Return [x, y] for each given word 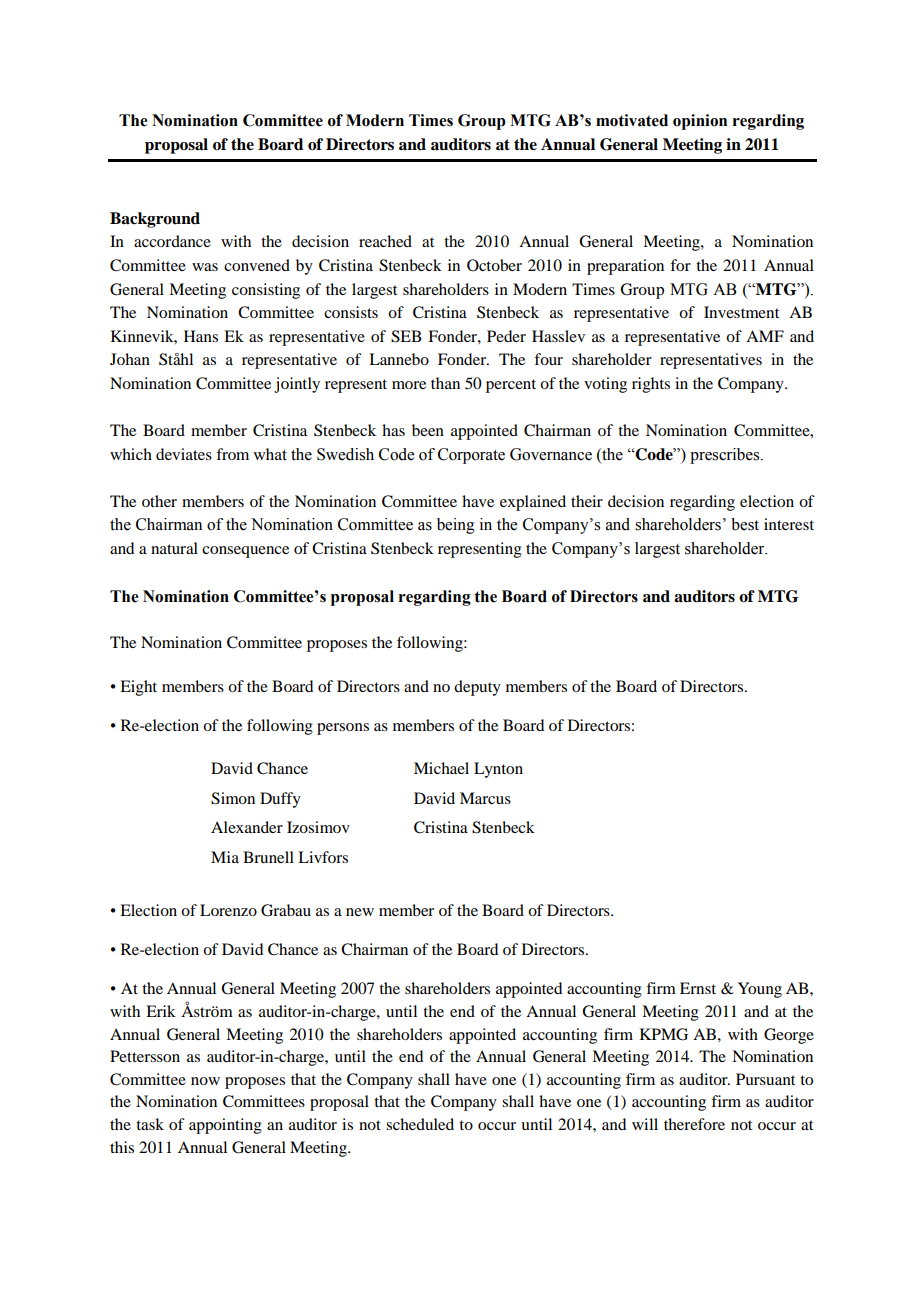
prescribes [726, 456]
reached [385, 241]
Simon [233, 798]
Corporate [471, 456]
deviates [184, 454]
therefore [694, 1124]
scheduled [420, 1124]
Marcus [485, 798]
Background [155, 220]
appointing [225, 1126]
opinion [700, 122]
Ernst [698, 988]
